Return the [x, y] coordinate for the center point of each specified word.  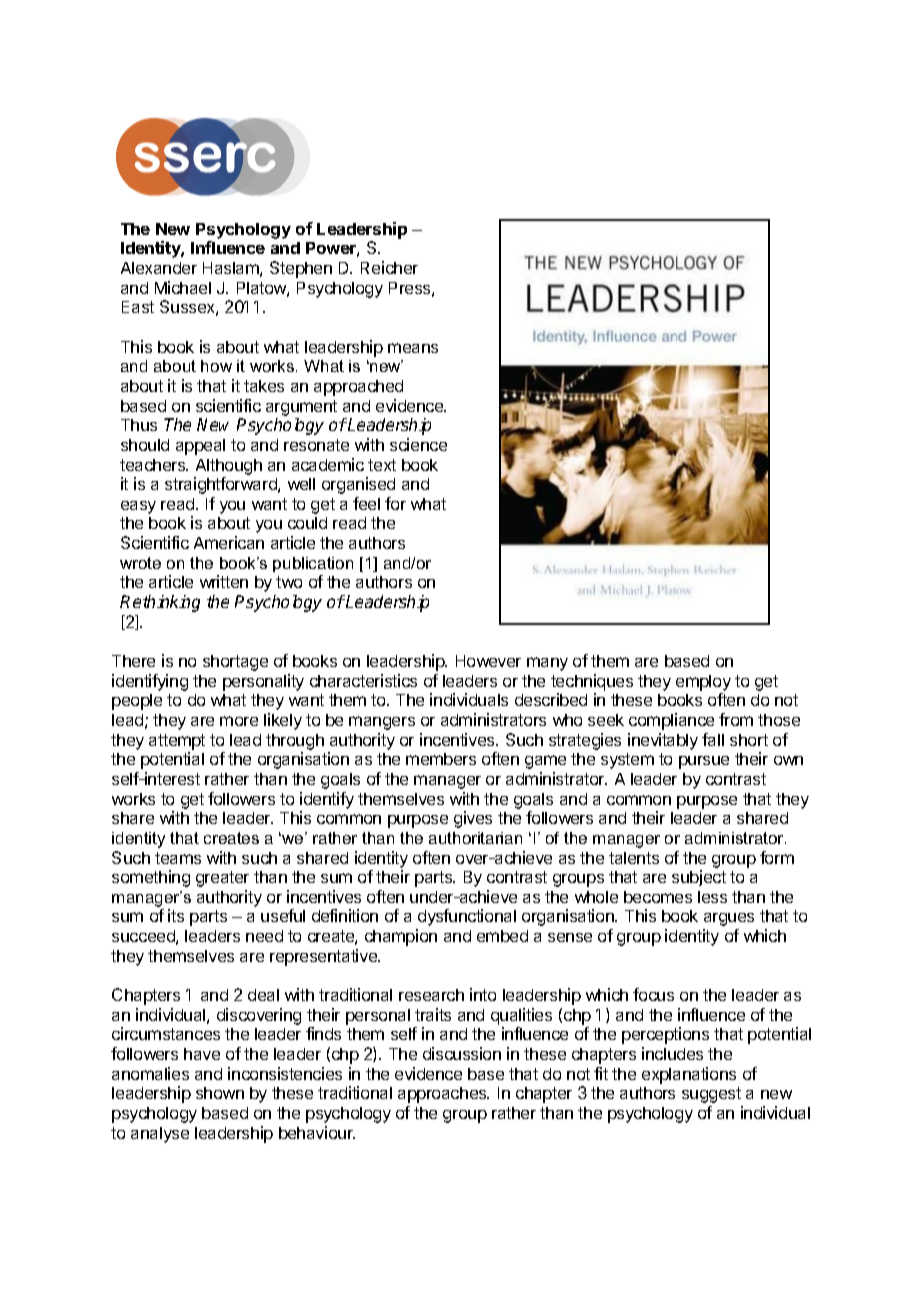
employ [703, 683]
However [488, 661]
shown [220, 1093]
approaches [443, 1095]
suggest [711, 1095]
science [418, 444]
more [239, 721]
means [413, 348]
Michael [183, 287]
